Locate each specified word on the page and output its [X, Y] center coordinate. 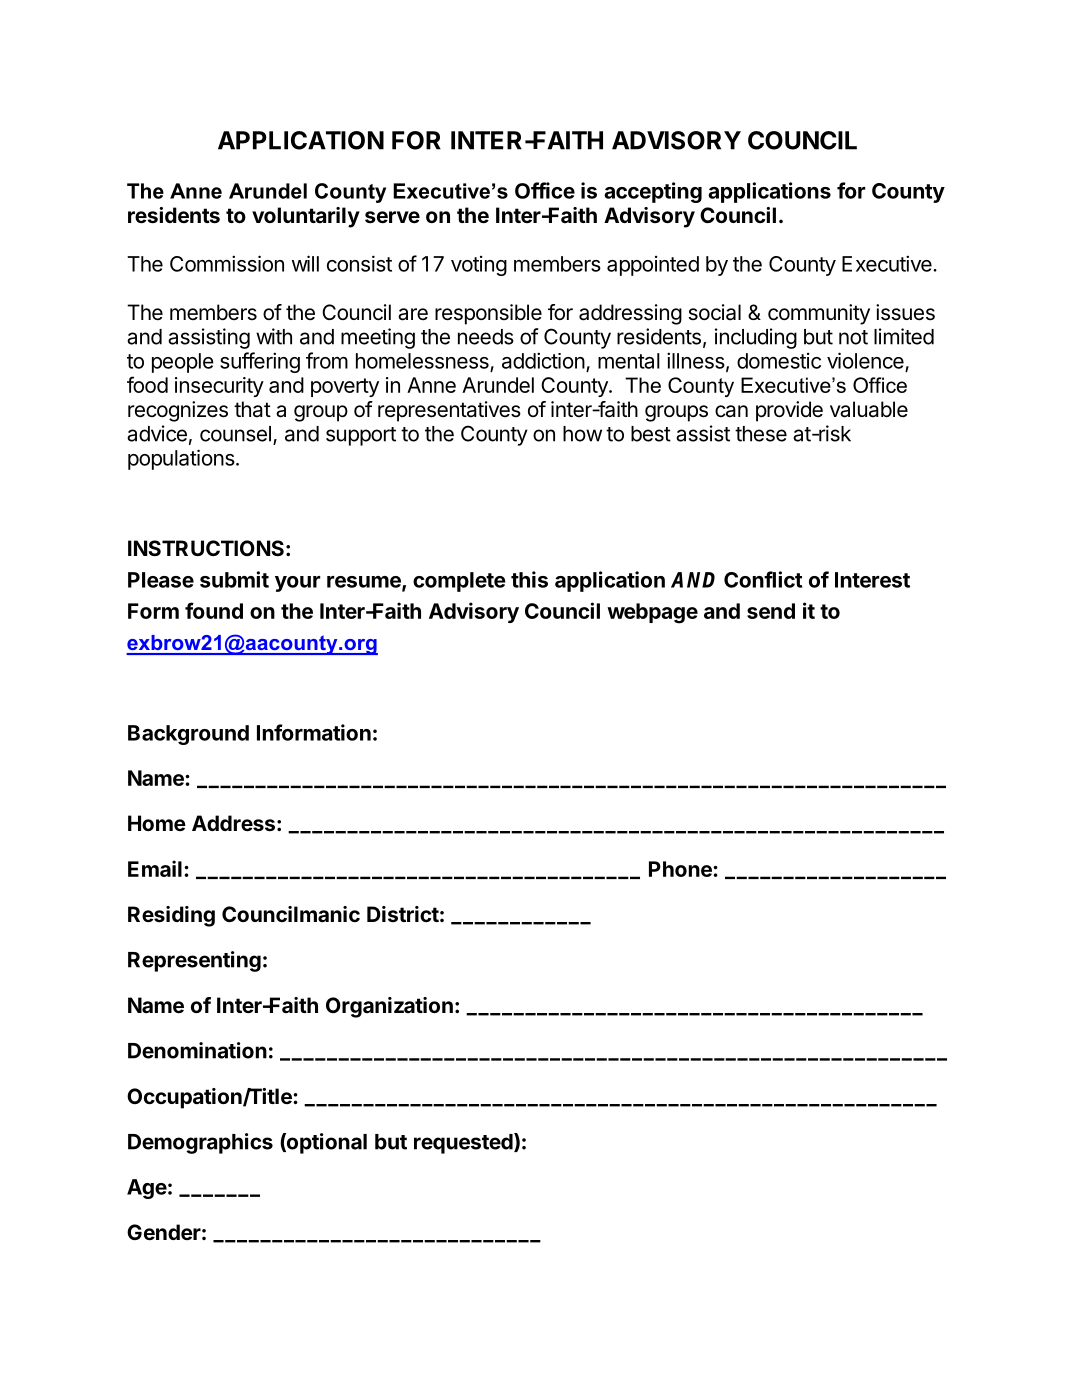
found [214, 610]
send [771, 611]
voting [479, 266]
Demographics [200, 1143]
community [819, 314]
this [529, 579]
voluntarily [306, 217]
